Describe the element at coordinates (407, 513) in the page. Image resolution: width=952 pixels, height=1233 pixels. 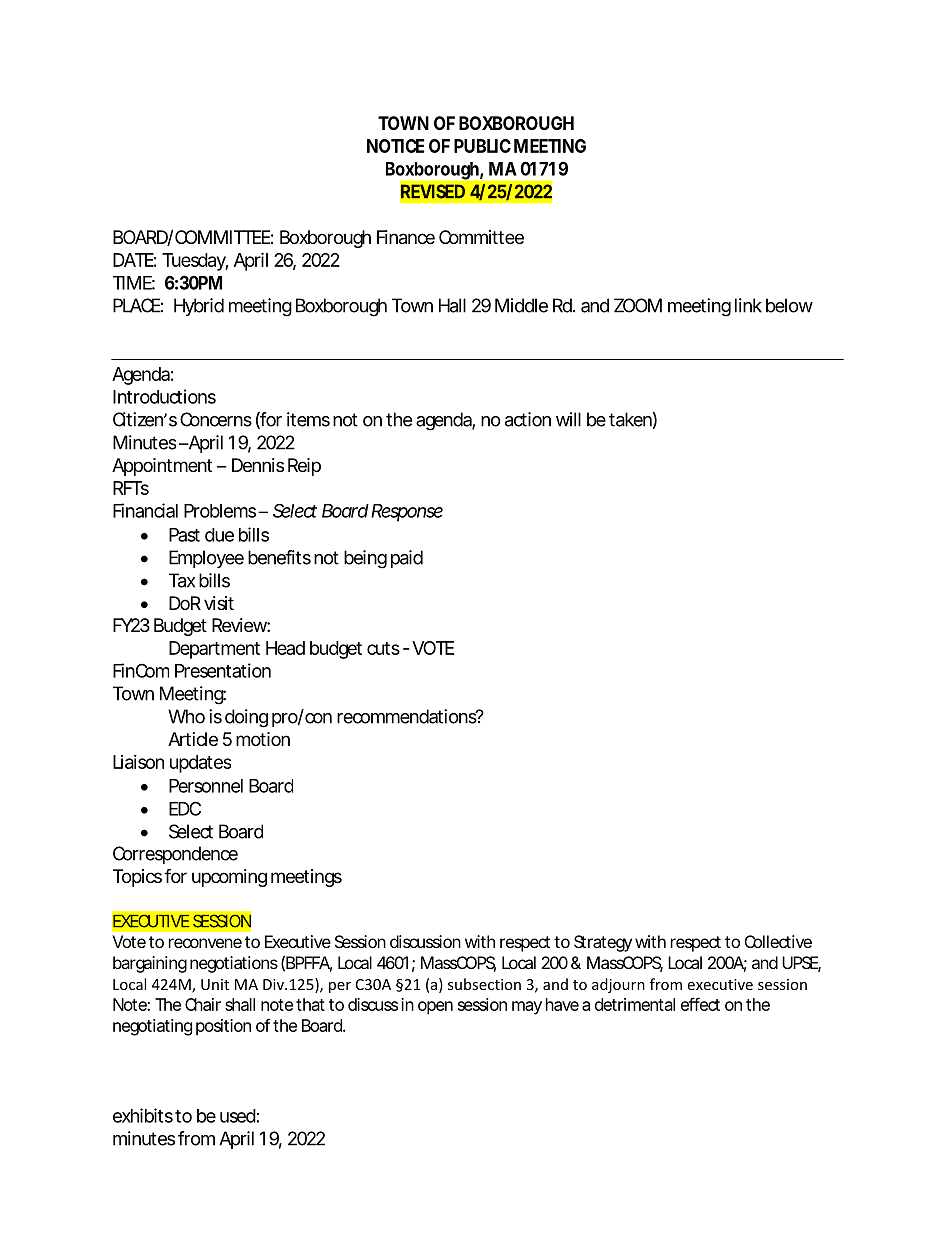
I see `Response` at that location.
